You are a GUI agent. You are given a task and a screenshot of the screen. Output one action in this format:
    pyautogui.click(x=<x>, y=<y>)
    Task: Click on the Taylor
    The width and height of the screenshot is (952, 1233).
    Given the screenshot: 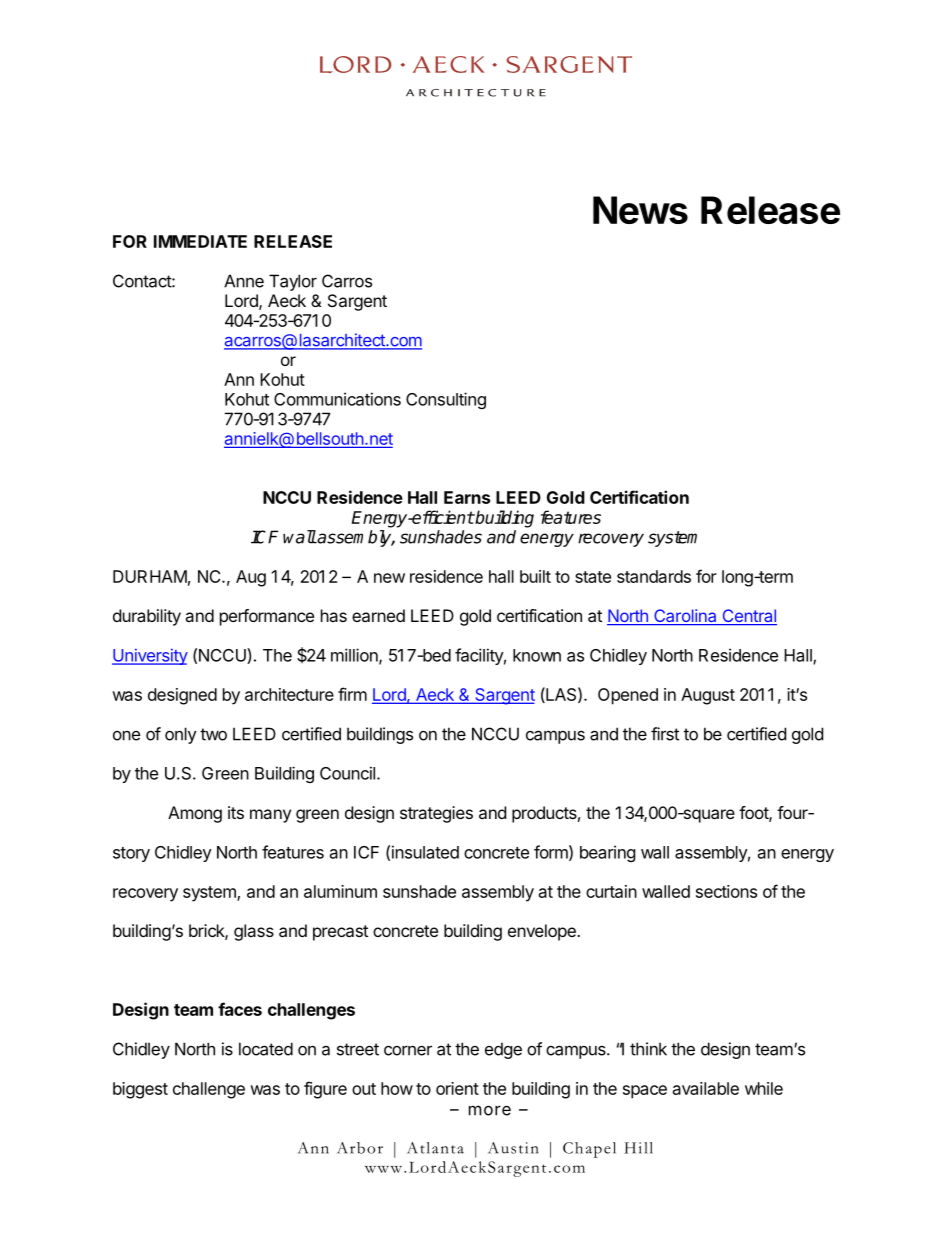 What is the action you would take?
    pyautogui.click(x=293, y=282)
